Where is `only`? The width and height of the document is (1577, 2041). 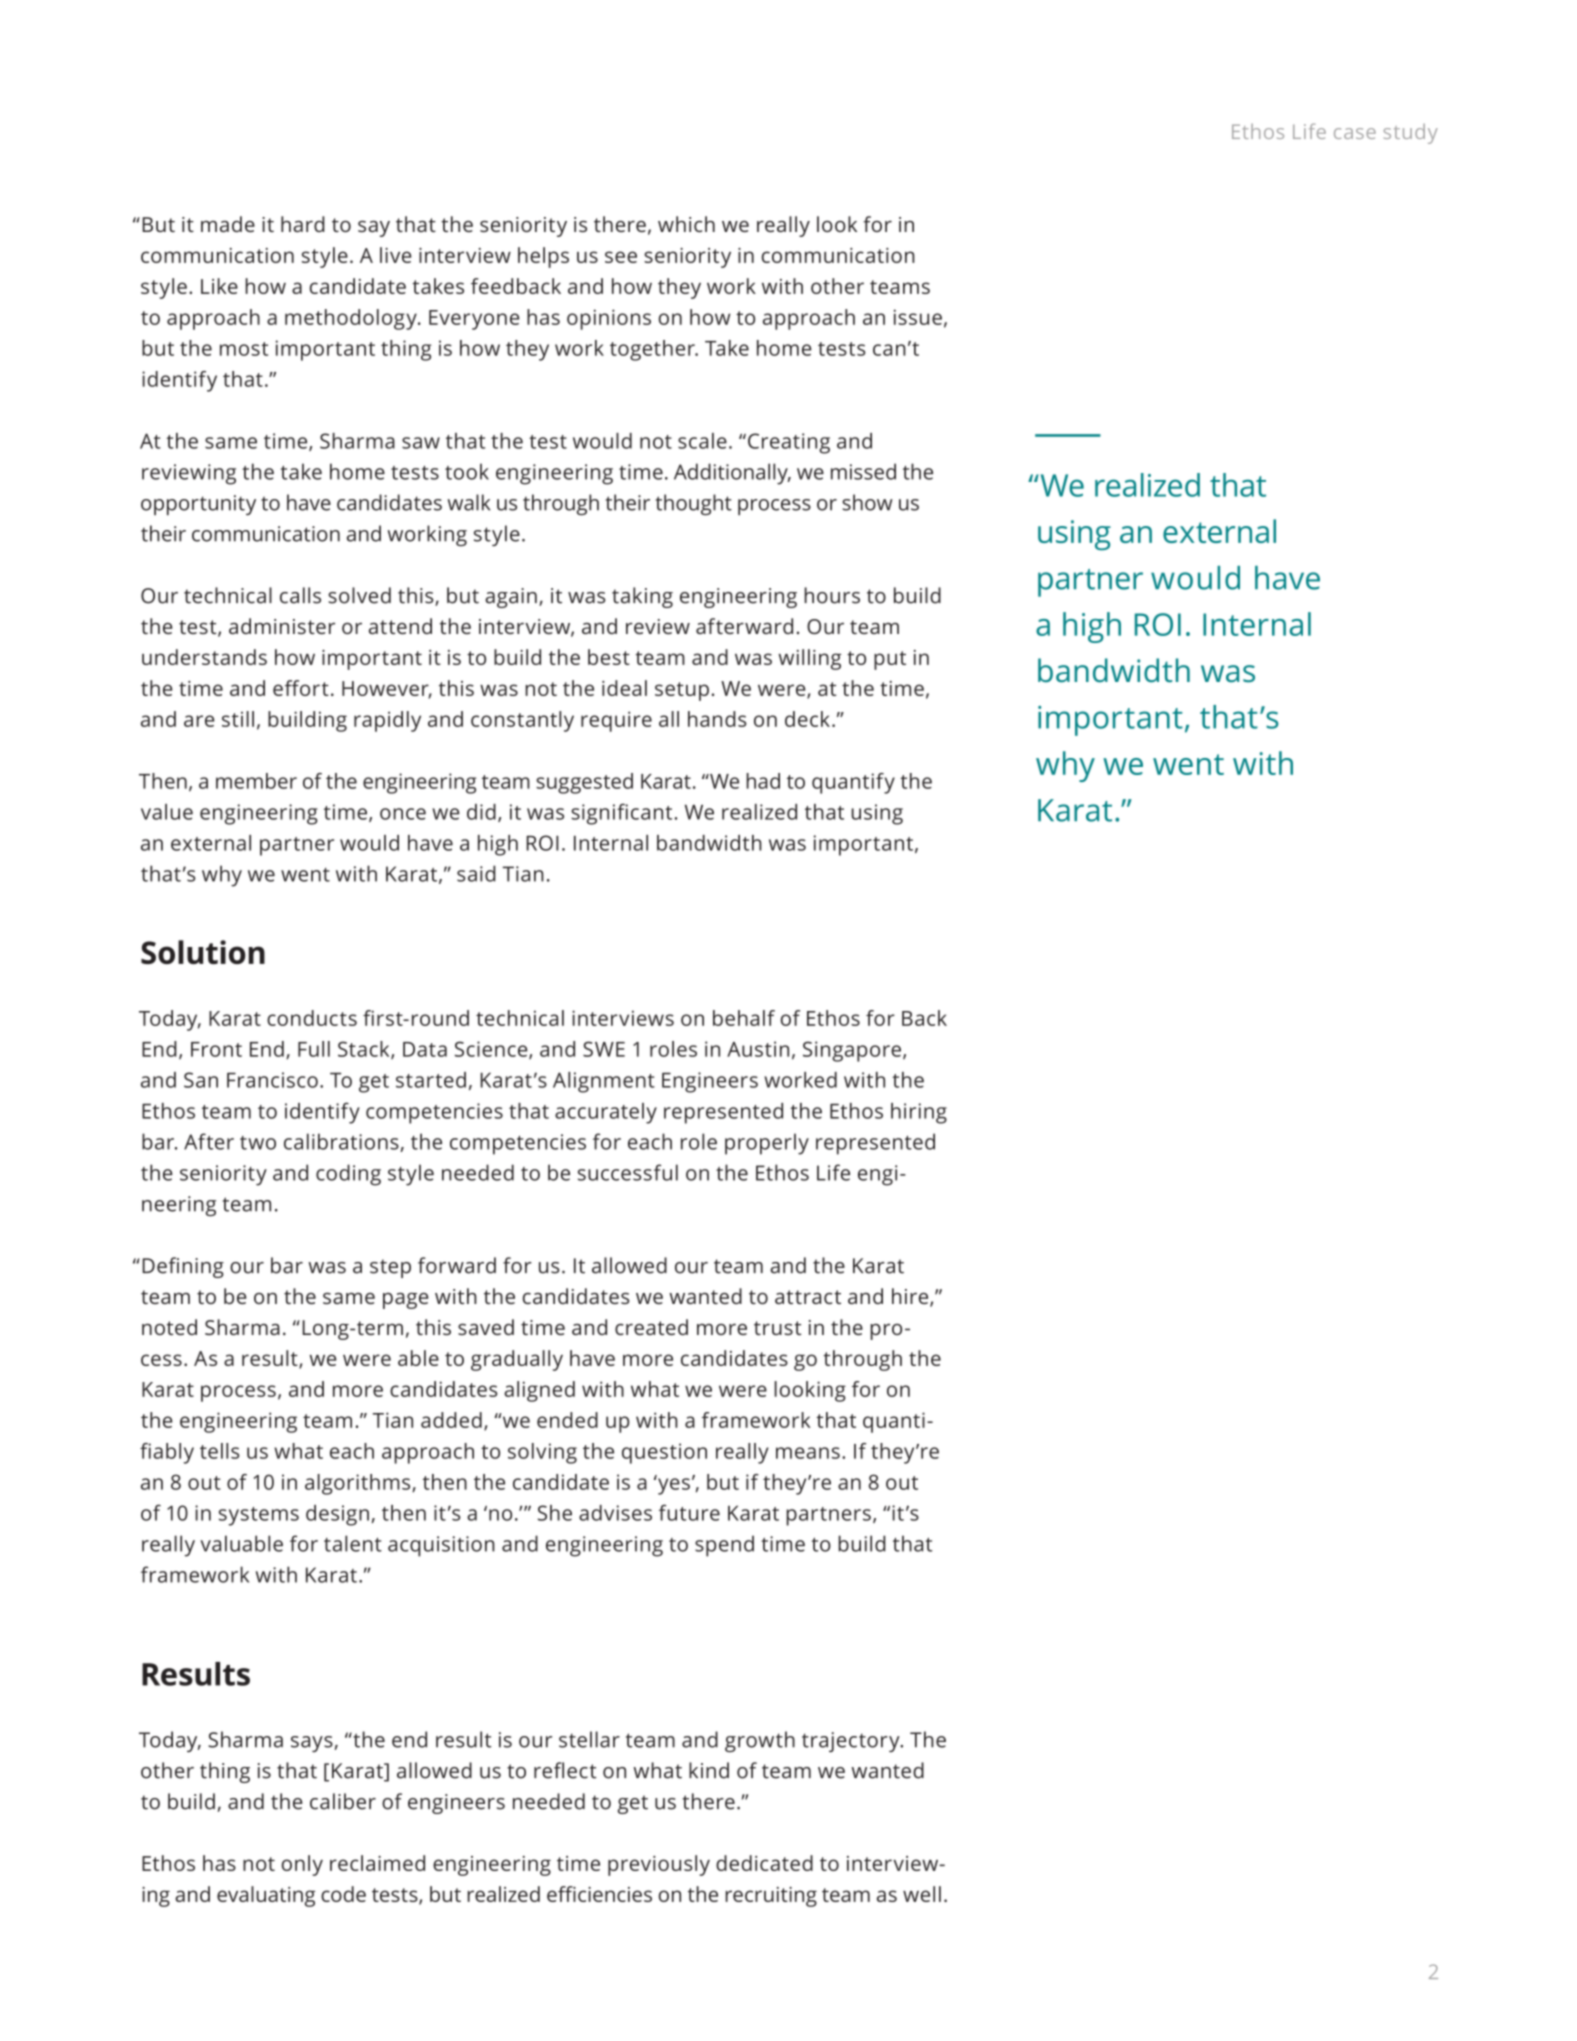 only is located at coordinates (302, 1865).
